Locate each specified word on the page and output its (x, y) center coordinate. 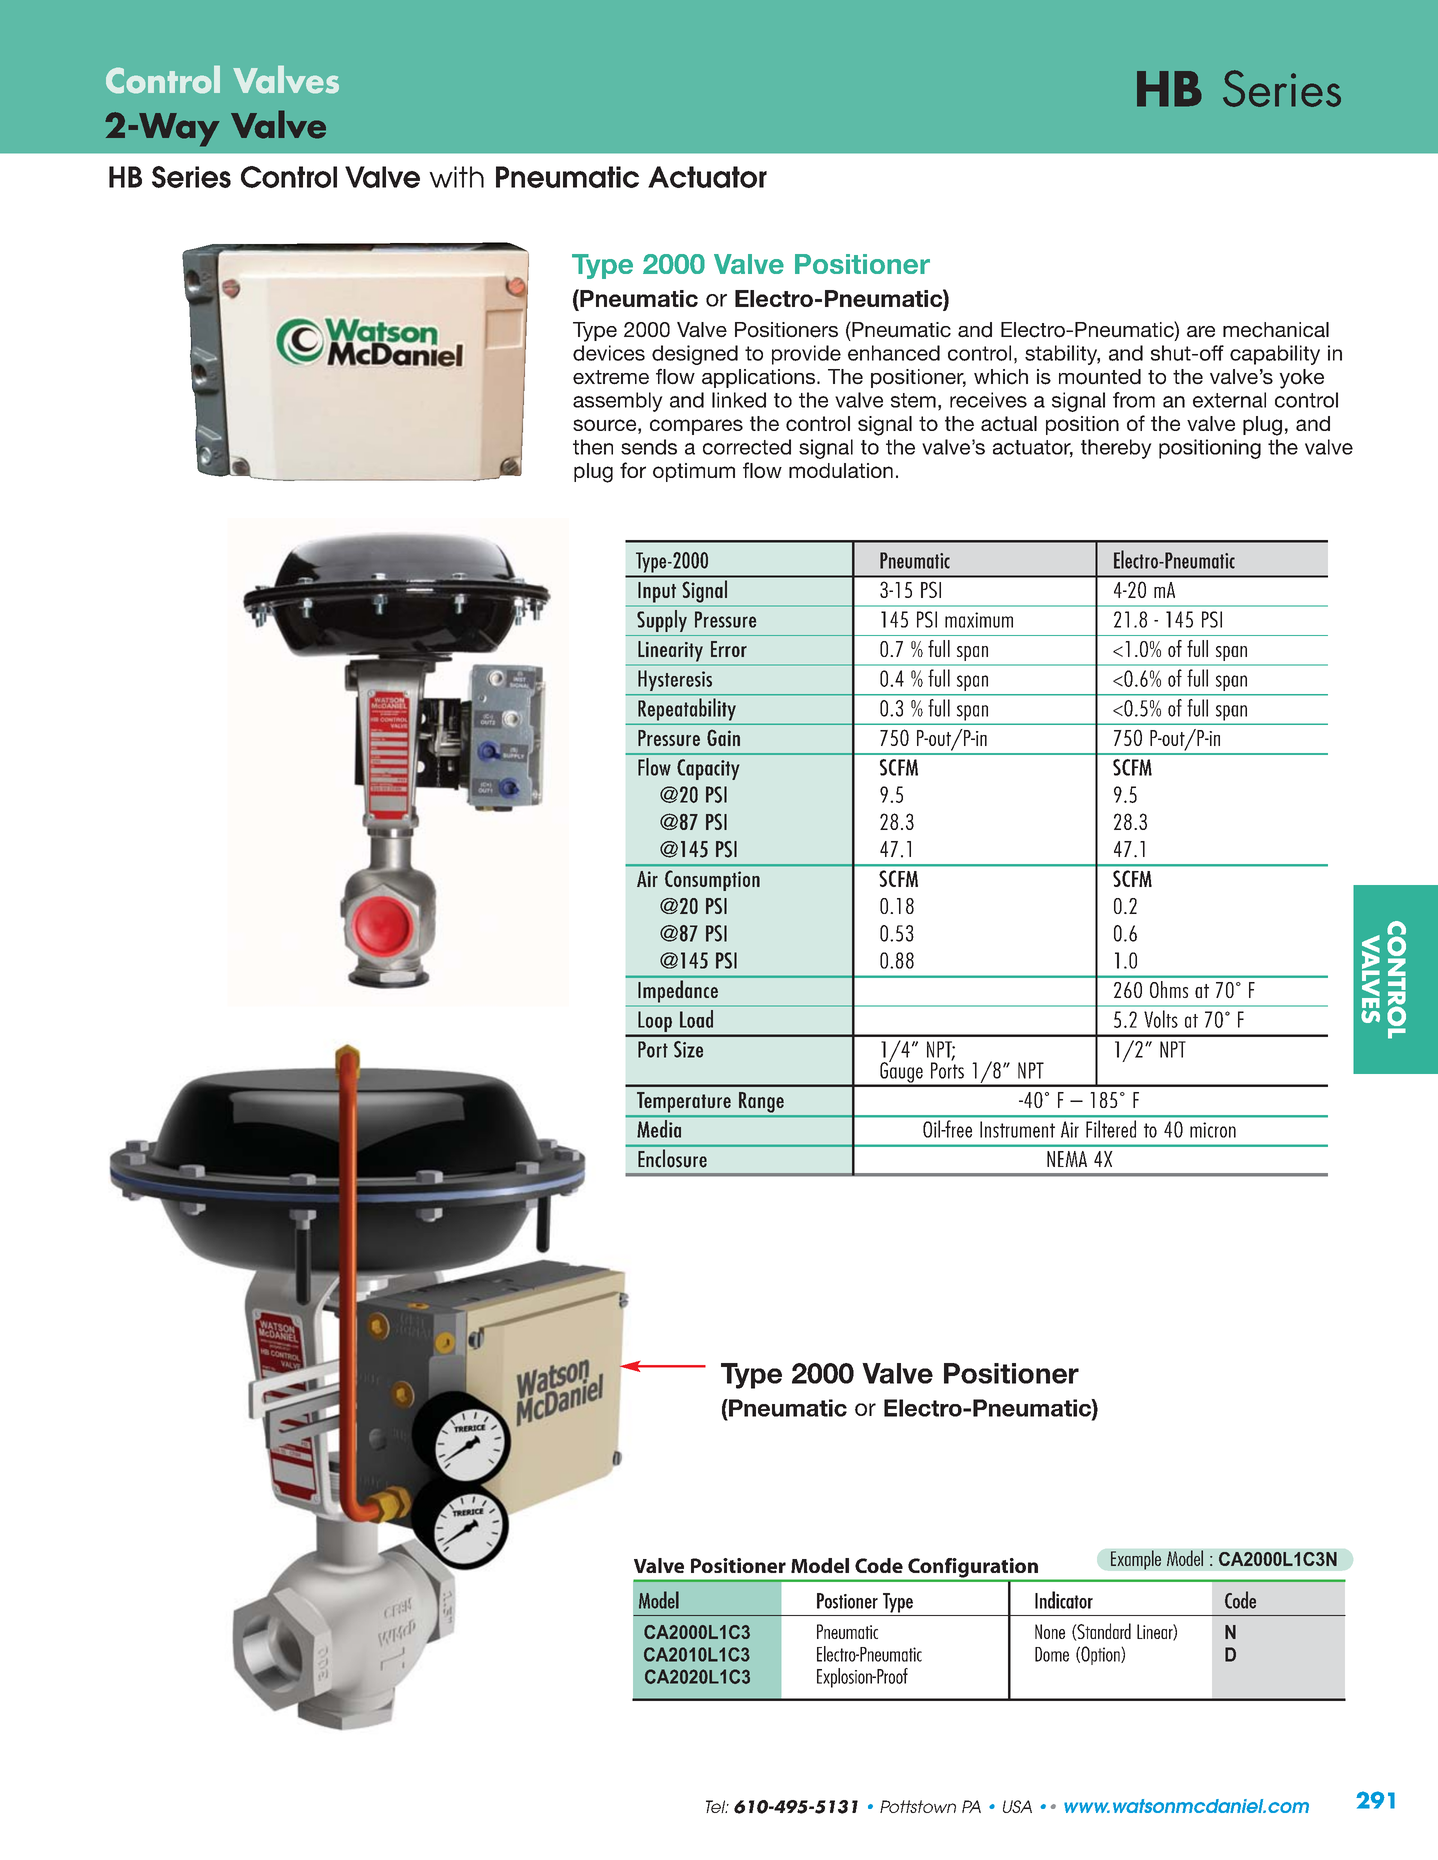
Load (696, 1019)
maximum (979, 620)
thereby (1116, 449)
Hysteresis (675, 680)
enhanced (894, 353)
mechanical (1276, 330)
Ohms (1169, 989)
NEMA (1067, 1159)
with (456, 177)
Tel (717, 1806)
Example (1136, 1560)
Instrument (1017, 1129)
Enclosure (672, 1158)
